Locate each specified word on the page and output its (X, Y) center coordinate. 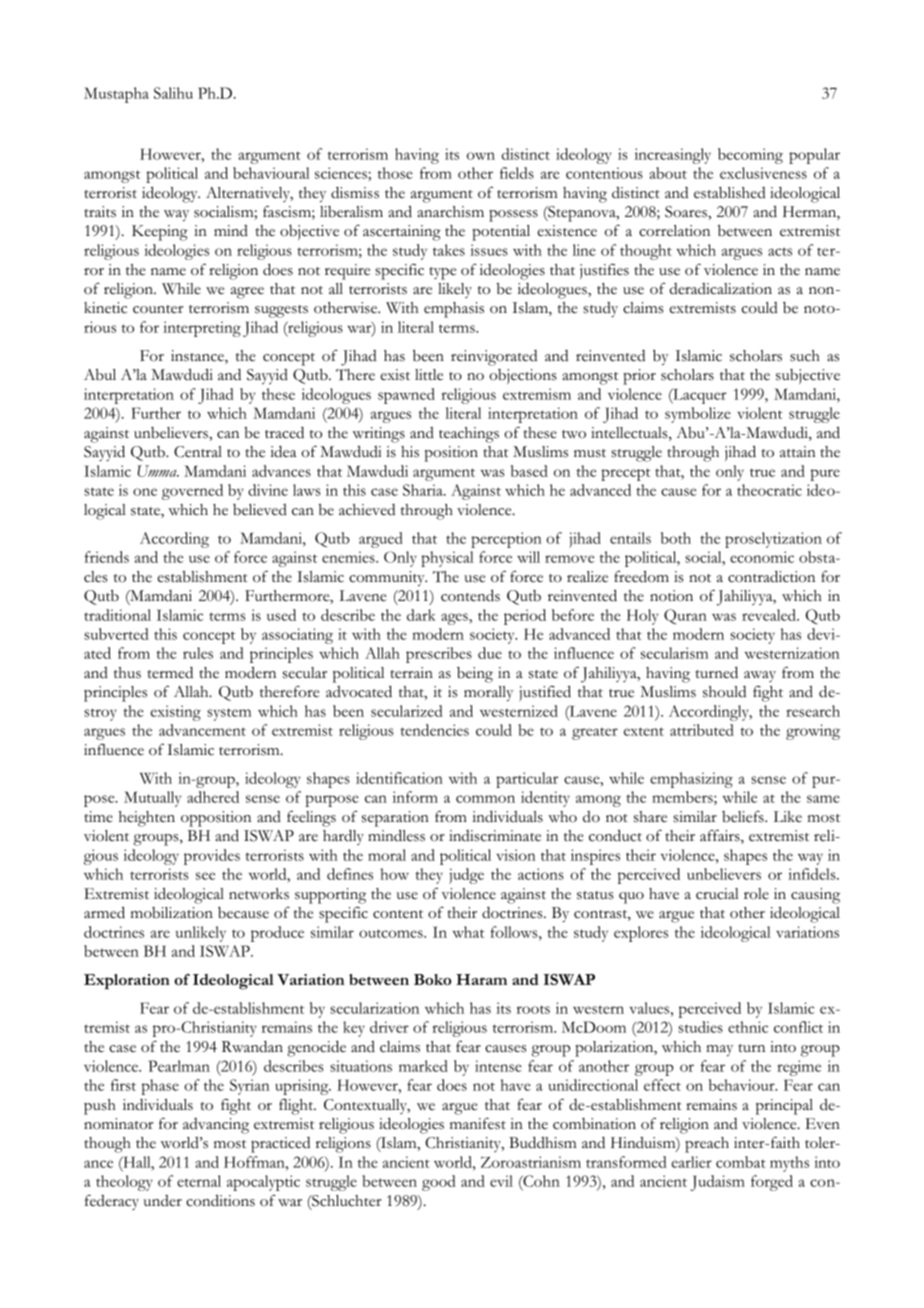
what (469, 932)
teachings (469, 435)
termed (170, 672)
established (730, 193)
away (760, 676)
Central (198, 452)
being (475, 675)
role (756, 894)
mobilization (171, 913)
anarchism (450, 212)
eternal (199, 1181)
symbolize (698, 415)
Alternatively (249, 194)
